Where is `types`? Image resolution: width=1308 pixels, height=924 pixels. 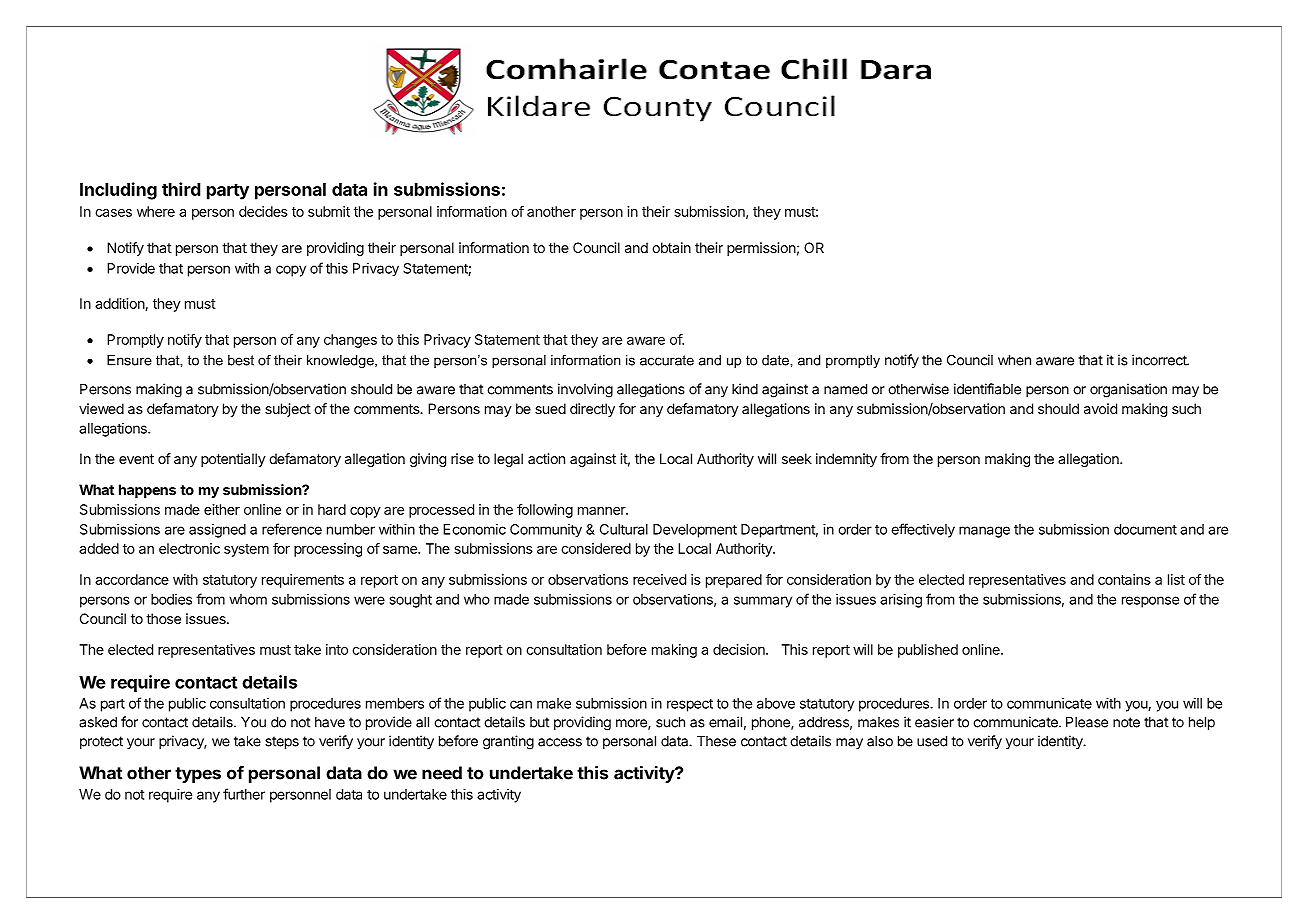
types is located at coordinates (198, 775).
